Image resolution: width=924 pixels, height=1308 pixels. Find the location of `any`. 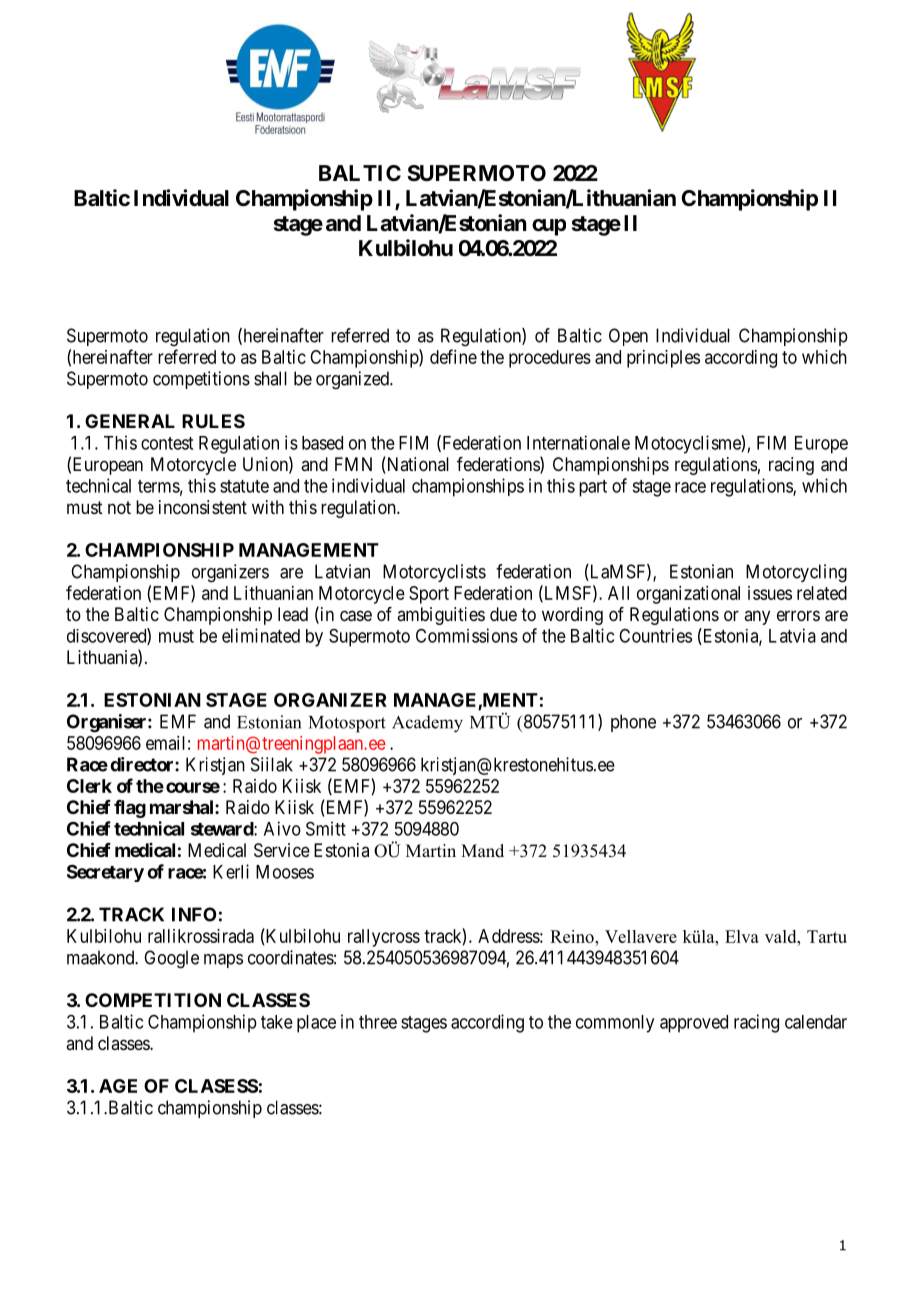

any is located at coordinates (757, 617).
